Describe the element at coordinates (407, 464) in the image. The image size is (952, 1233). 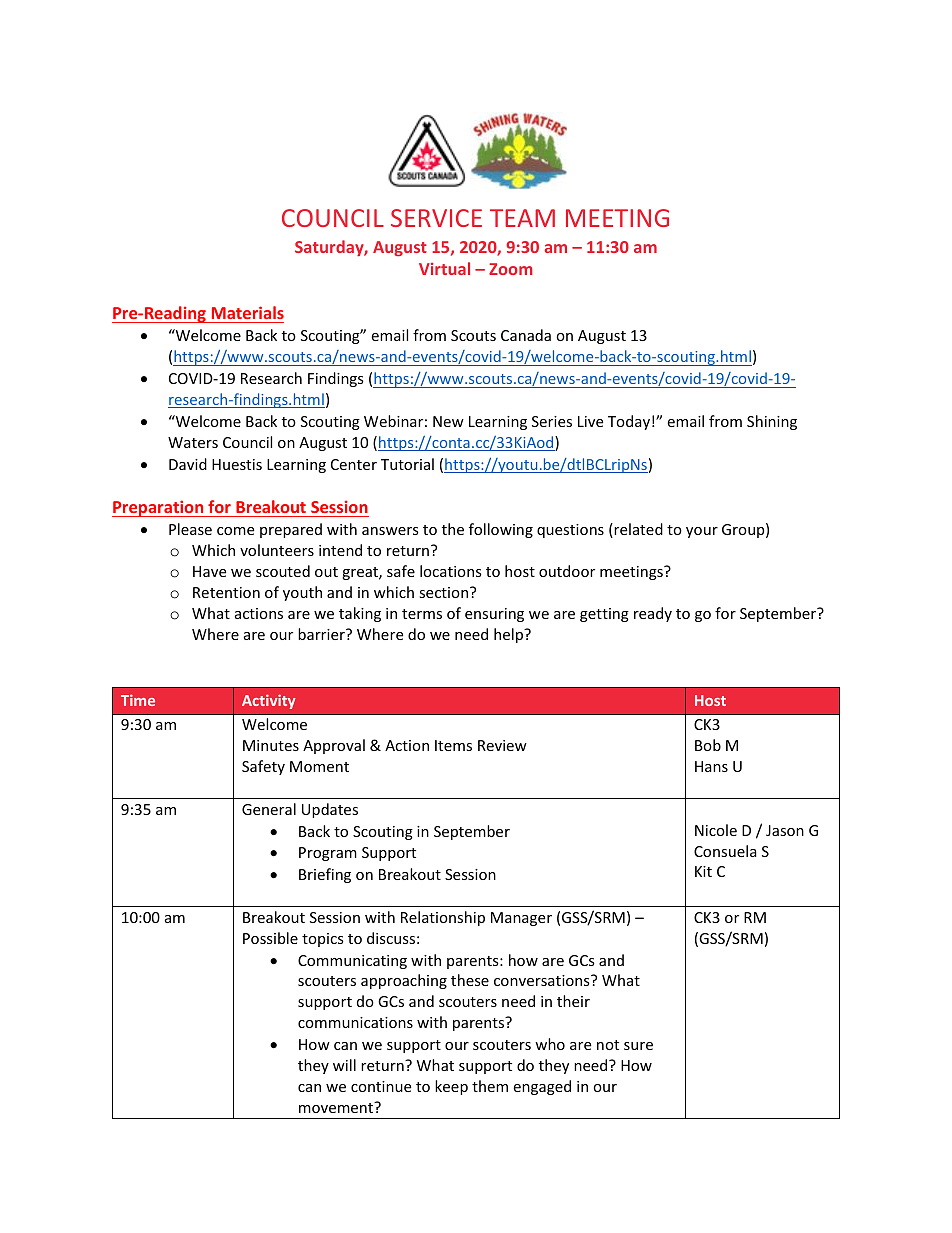
I see `Tutorial` at that location.
